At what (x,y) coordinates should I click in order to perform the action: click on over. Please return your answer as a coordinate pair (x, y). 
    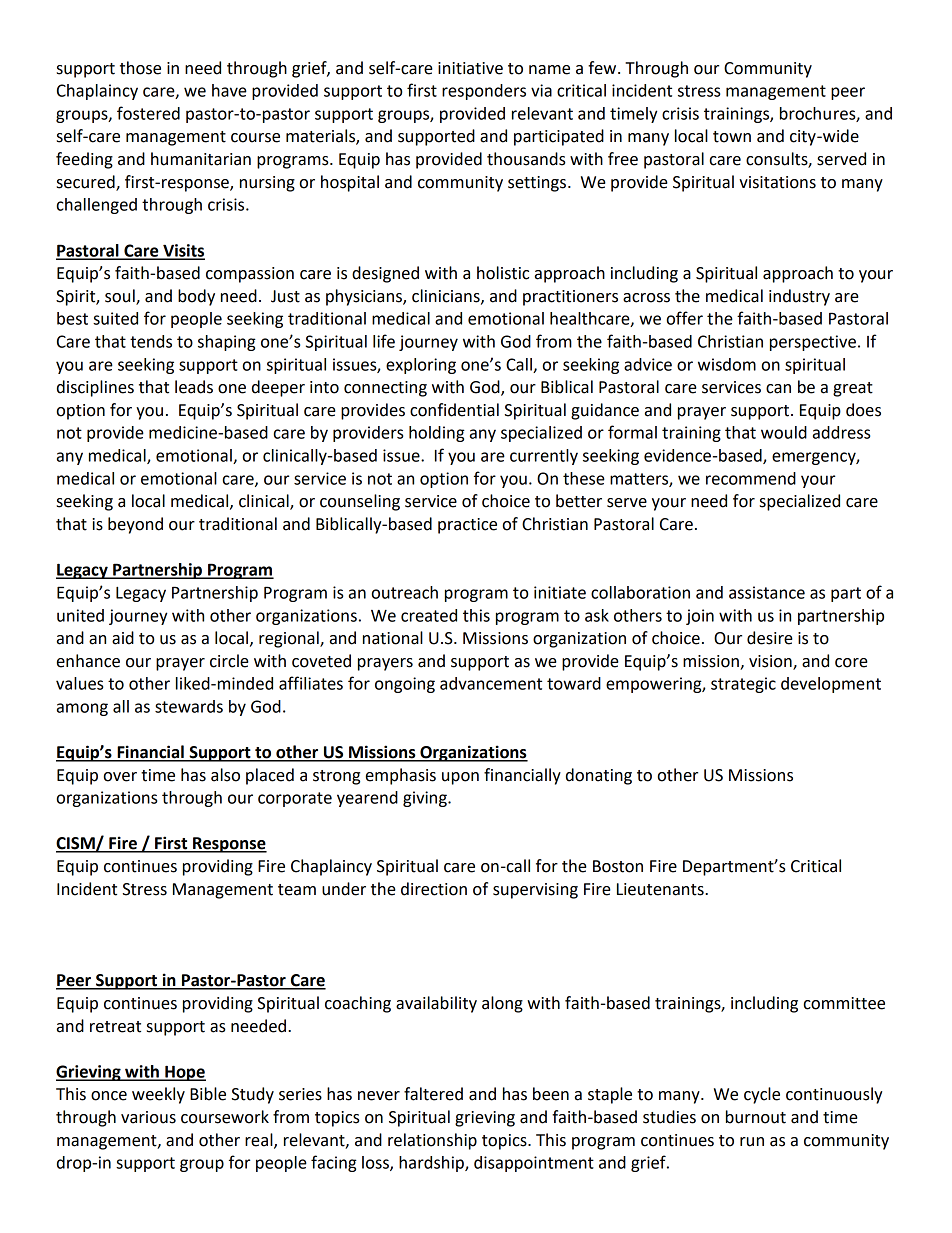
    Looking at the image, I should click on (120, 777).
